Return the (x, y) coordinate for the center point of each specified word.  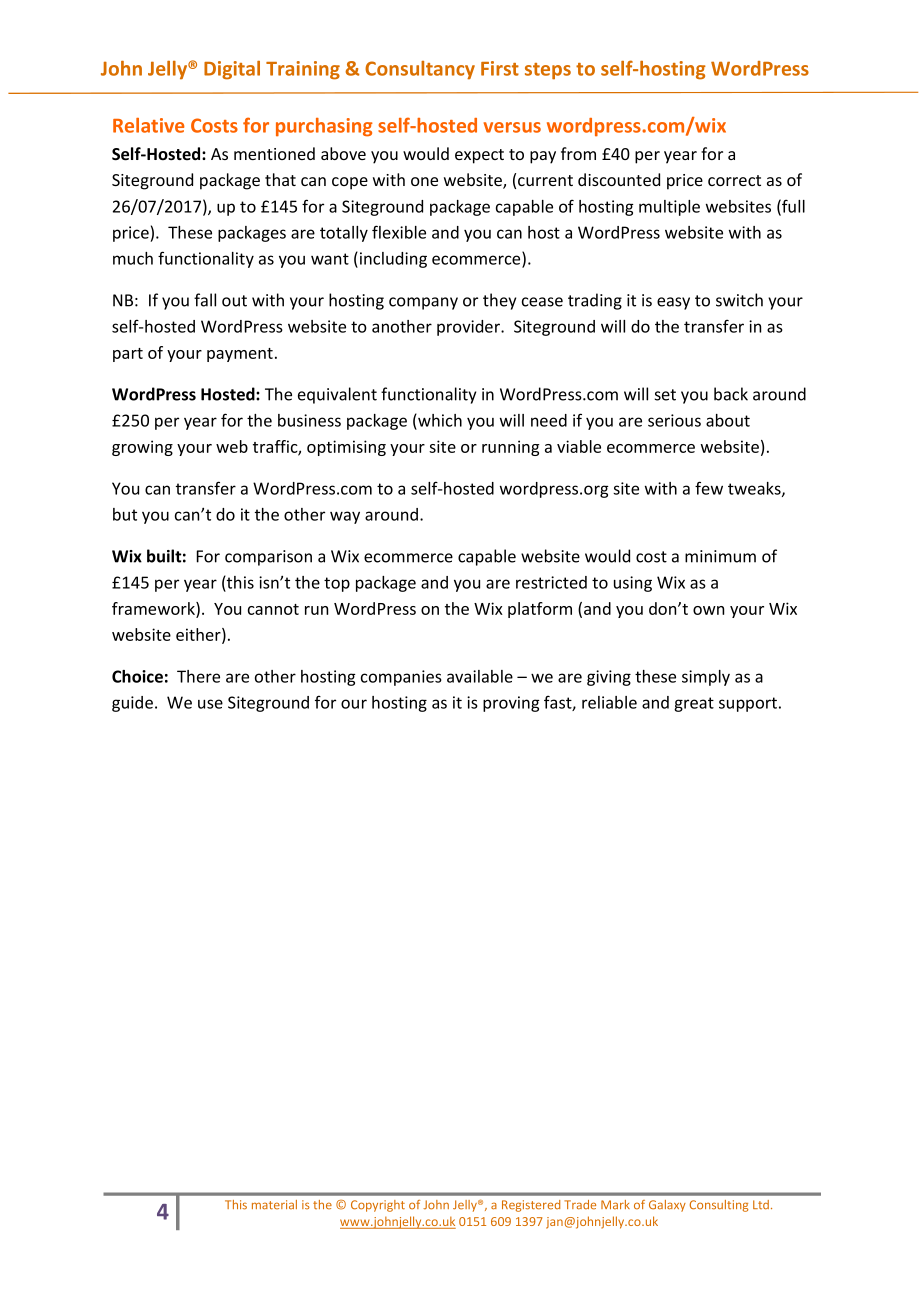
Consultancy (420, 70)
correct (734, 180)
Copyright (378, 1206)
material (274, 1205)
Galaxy (667, 1206)
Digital (232, 70)
